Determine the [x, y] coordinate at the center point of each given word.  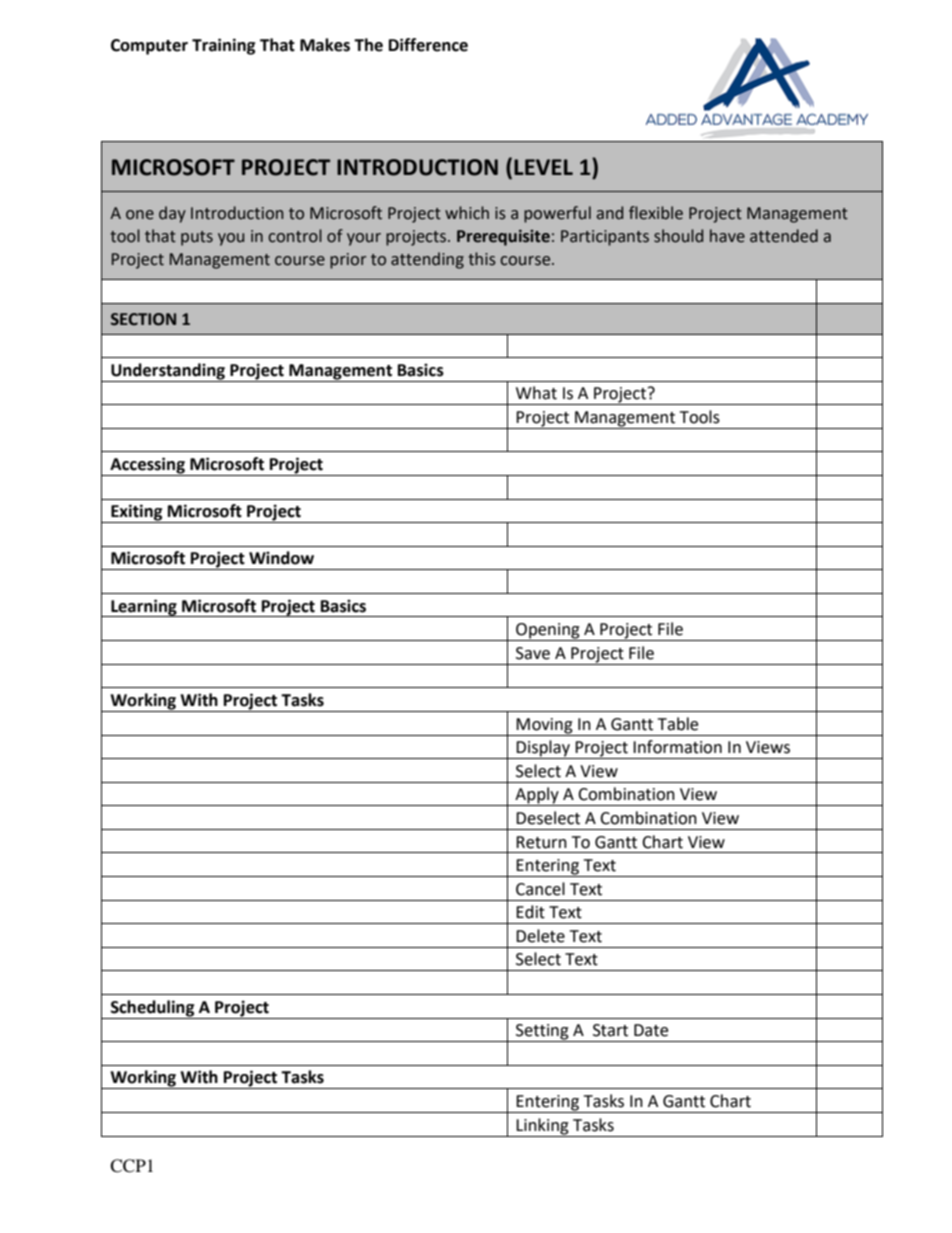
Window [281, 558]
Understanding [168, 371]
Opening [548, 632]
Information [677, 747]
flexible [656, 213]
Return [541, 842]
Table [678, 724]
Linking [542, 1126]
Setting [542, 1033]
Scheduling [153, 1008]
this [482, 259]
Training [224, 46]
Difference [428, 45]
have [727, 236]
